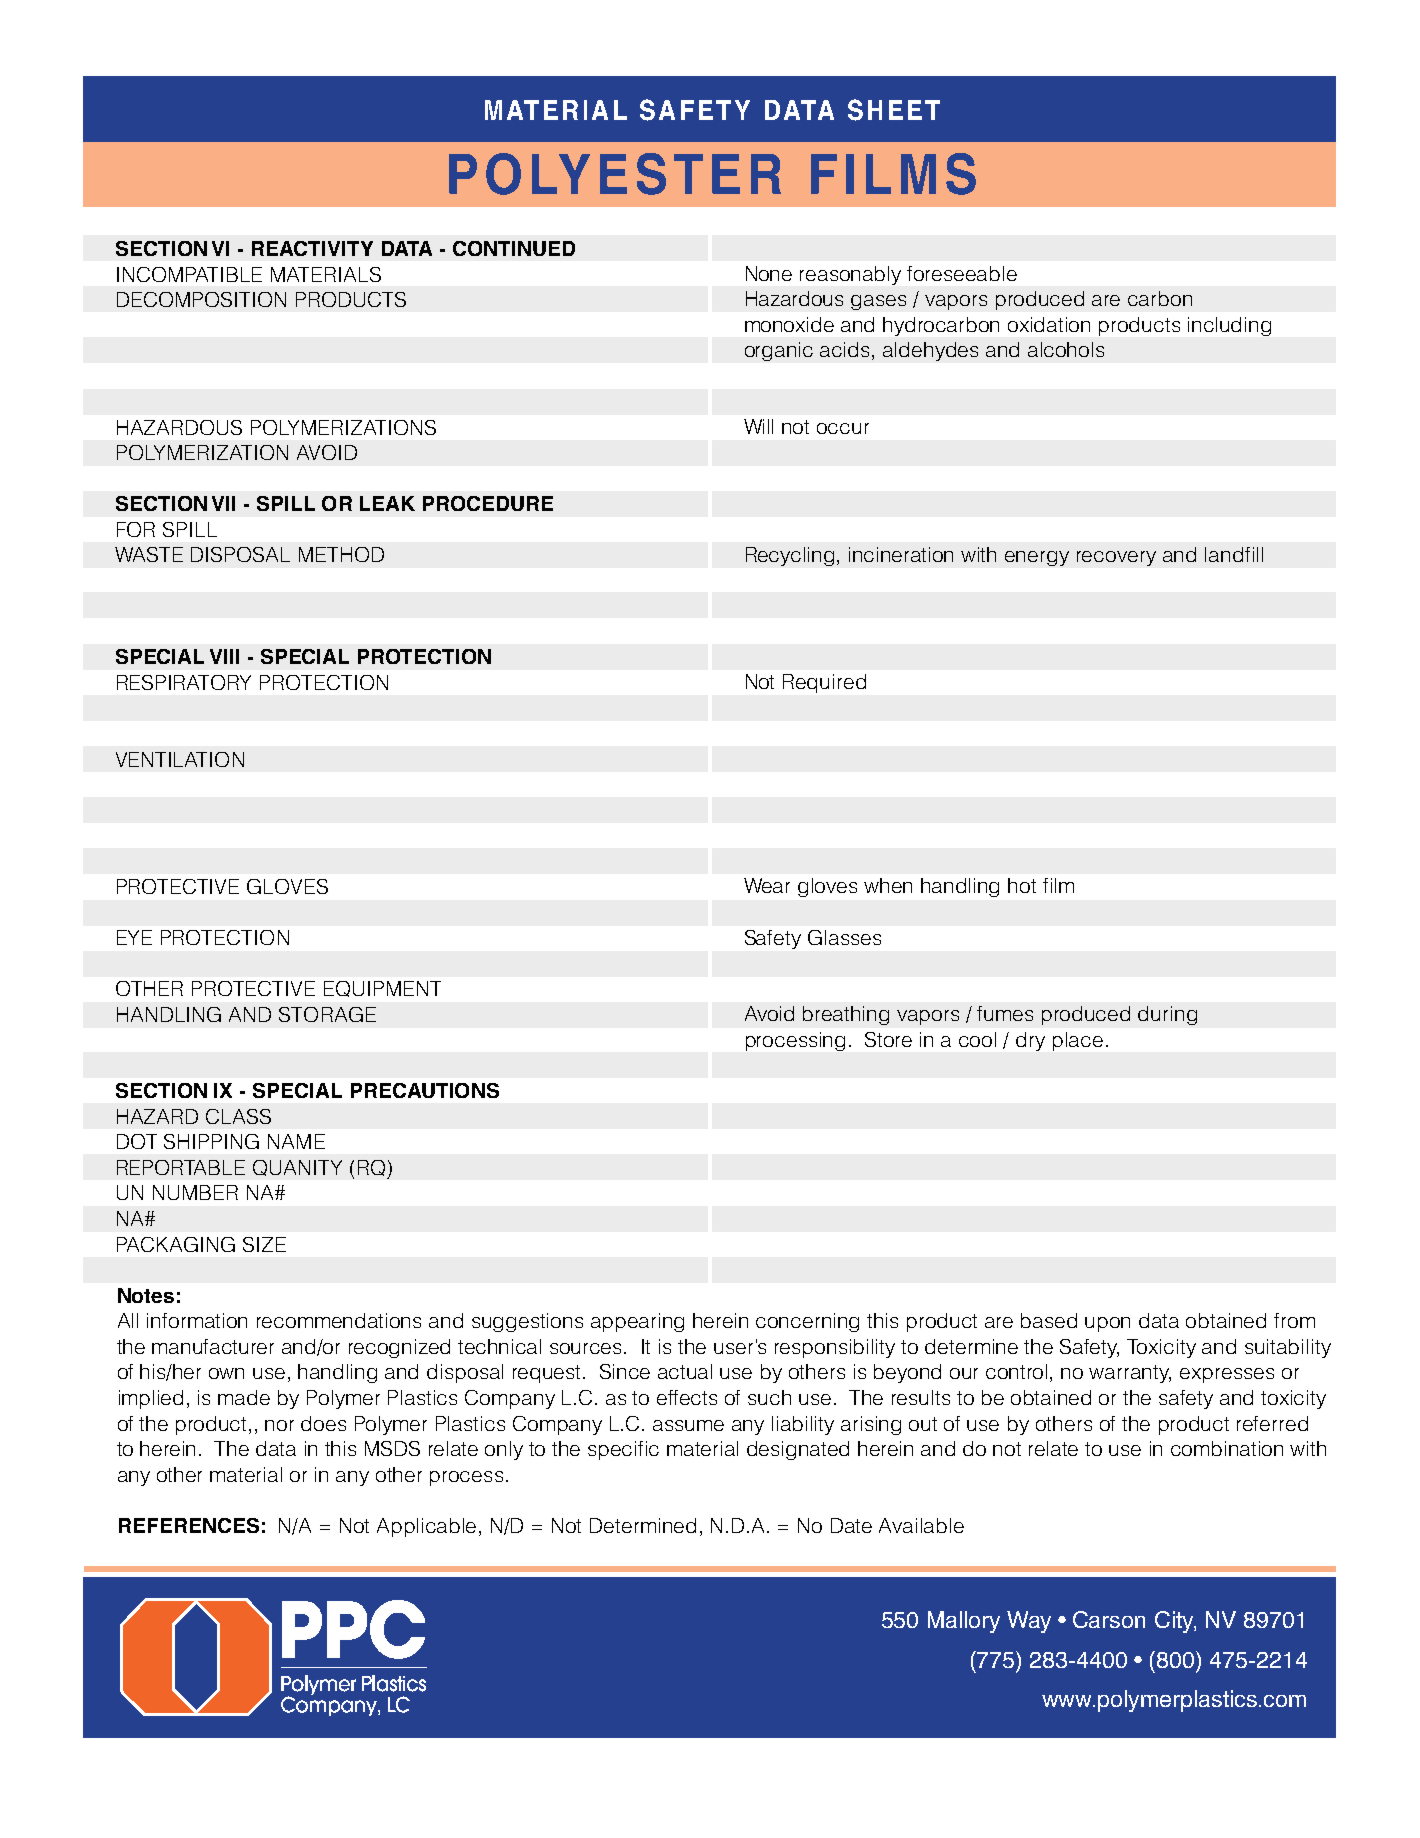  Describe the element at coordinates (962, 273) in the screenshot. I see `foreseeable` at that location.
